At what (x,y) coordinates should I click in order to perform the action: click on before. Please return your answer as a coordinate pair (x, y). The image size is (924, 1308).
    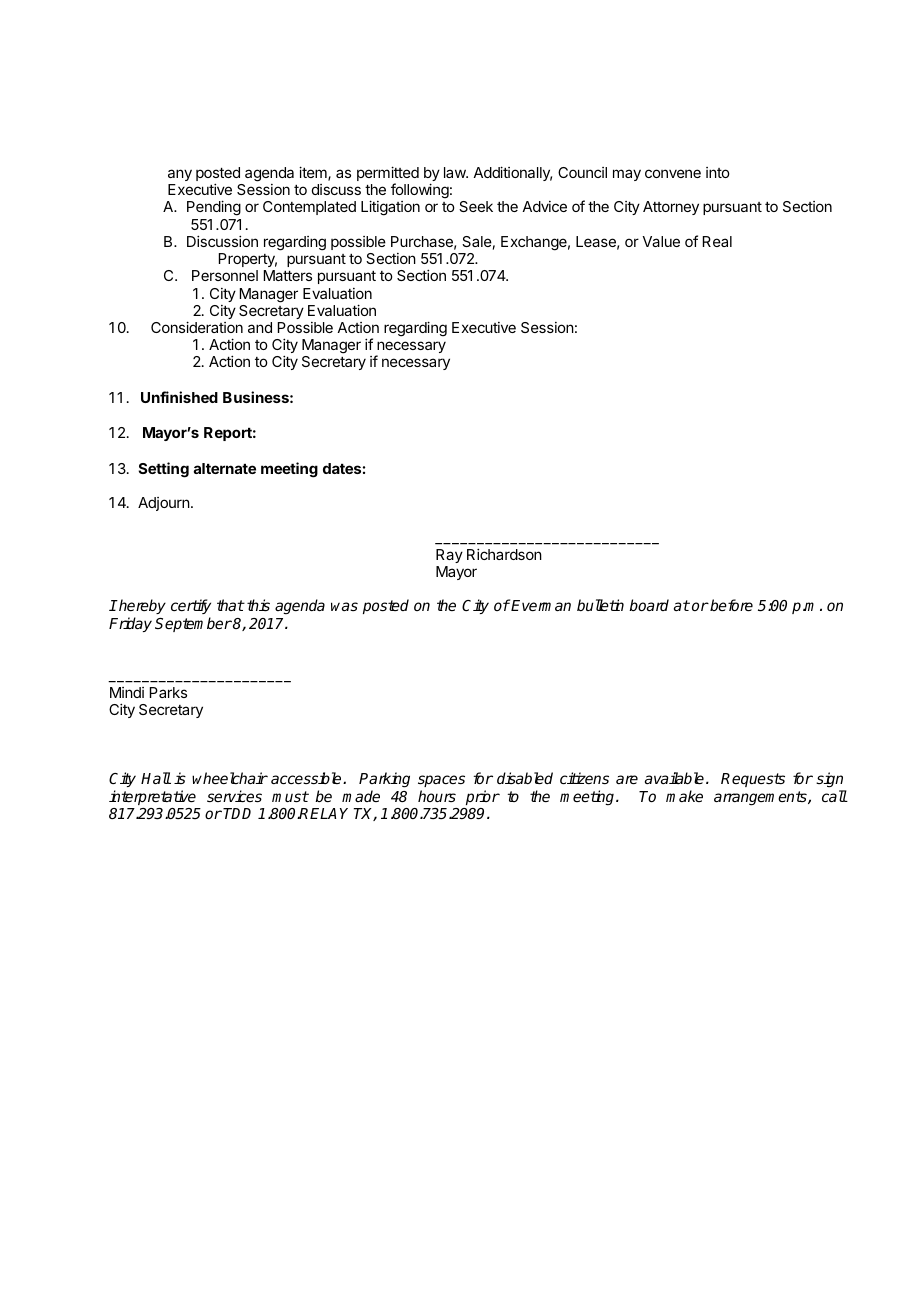
    Looking at the image, I should click on (730, 605).
